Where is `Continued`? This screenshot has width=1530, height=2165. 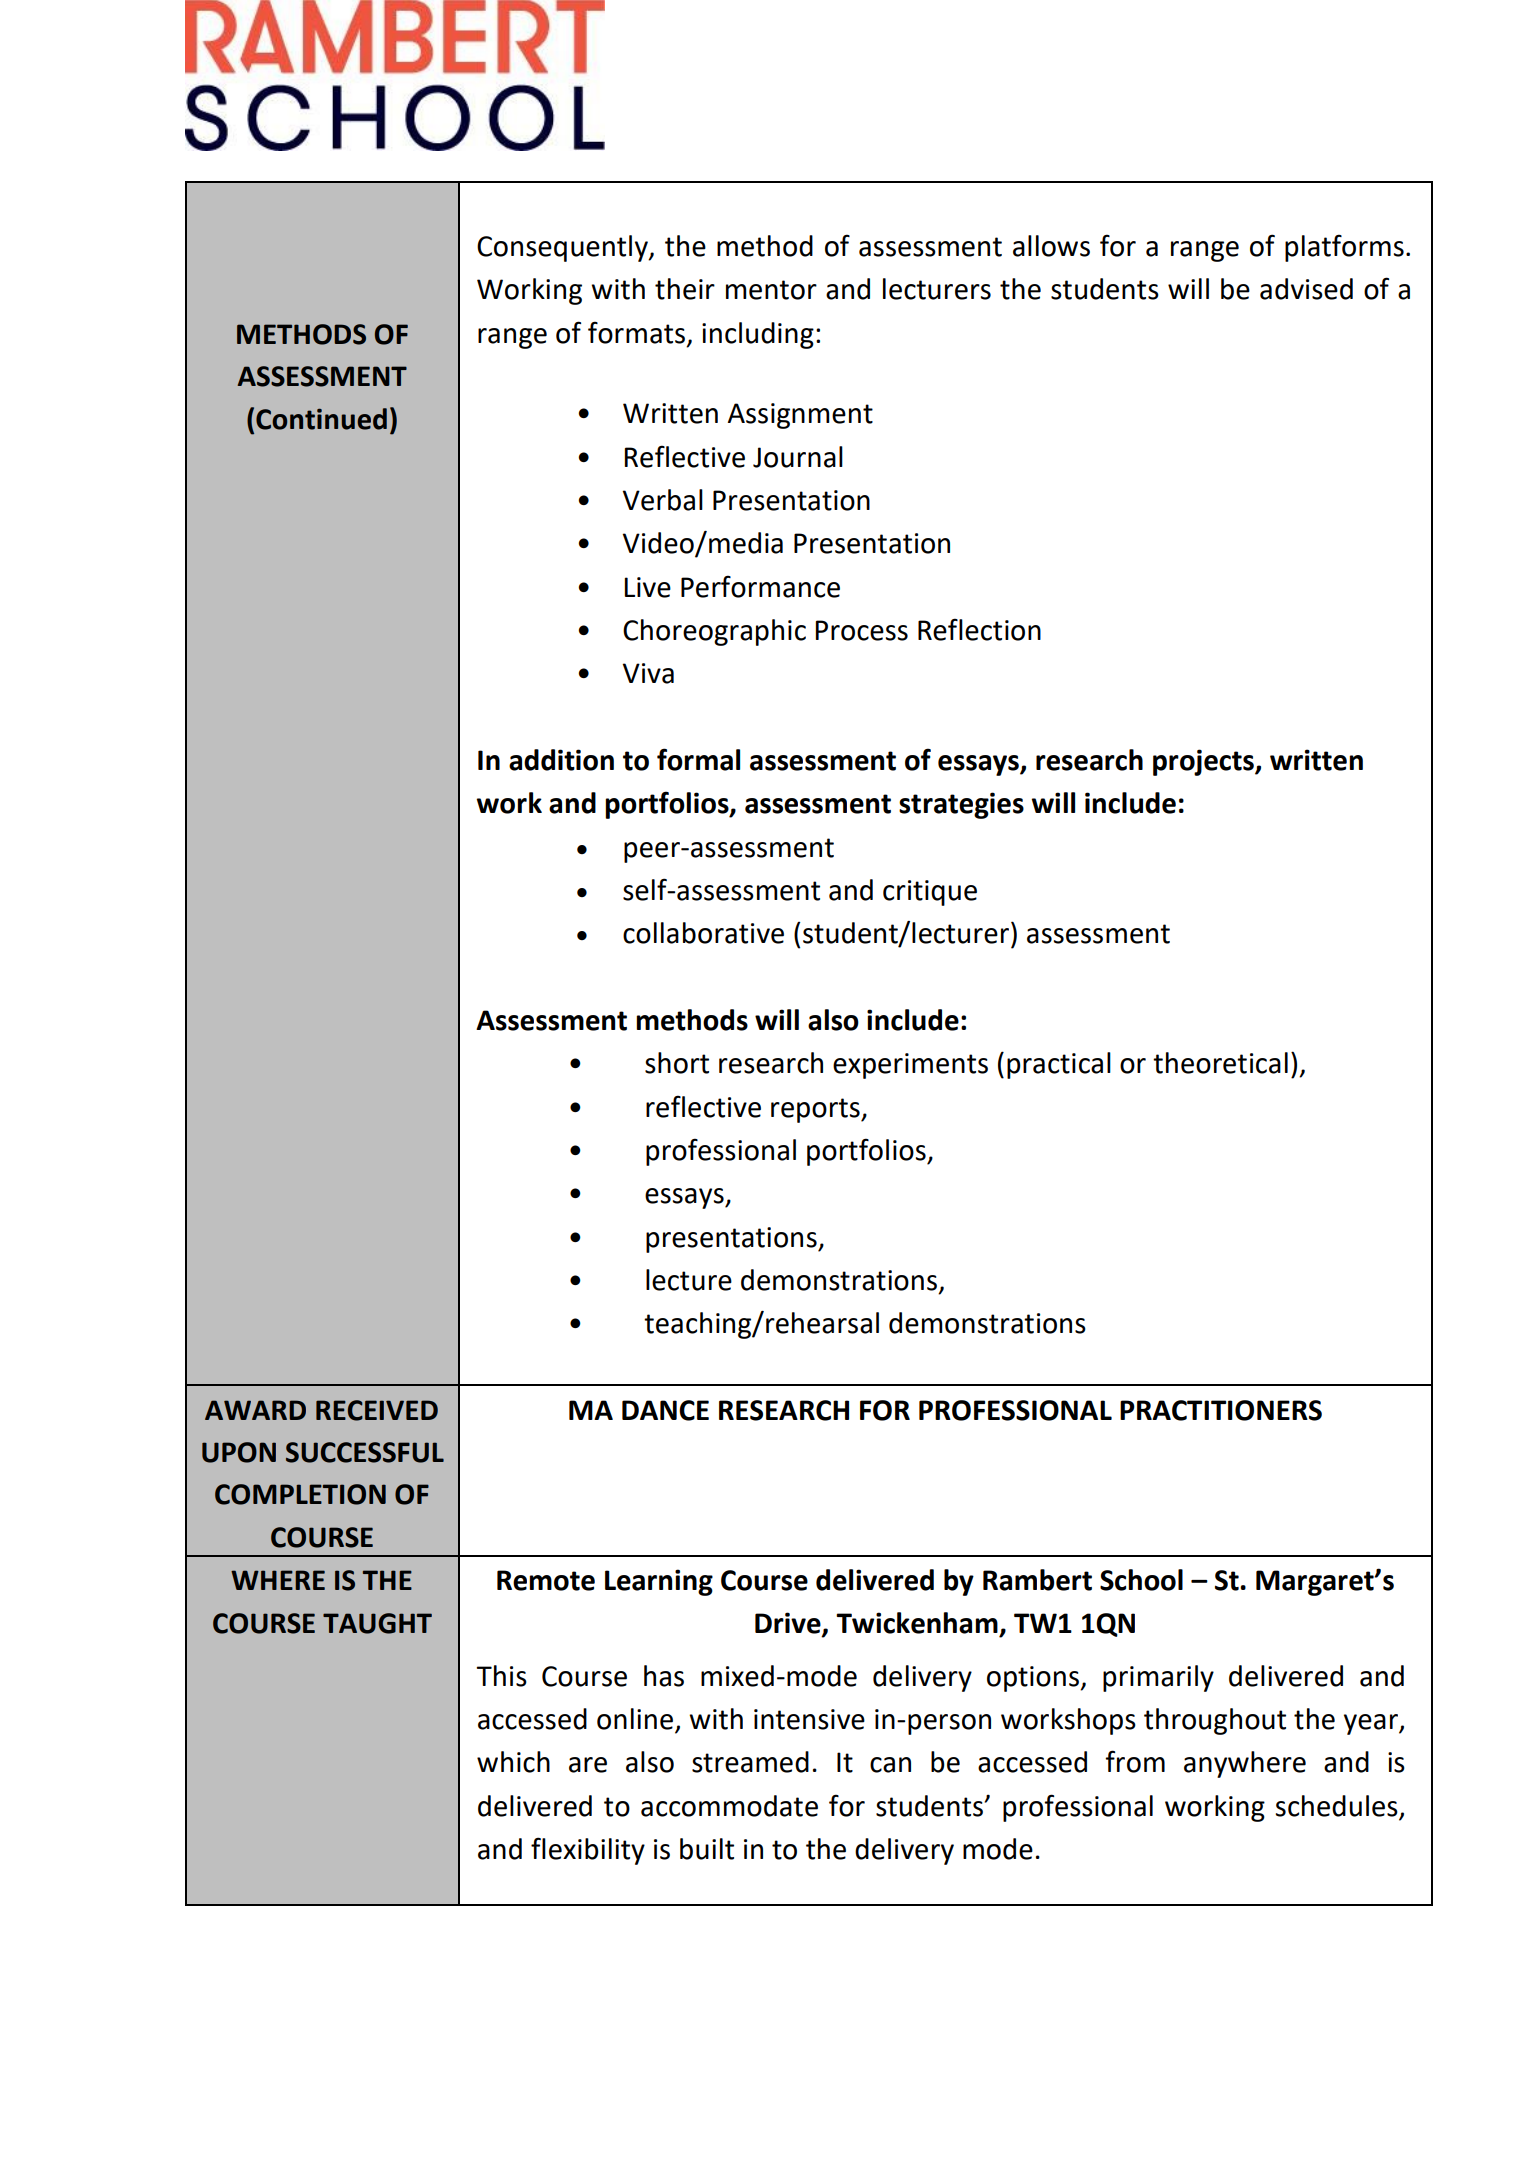 Continued is located at coordinates (321, 419).
